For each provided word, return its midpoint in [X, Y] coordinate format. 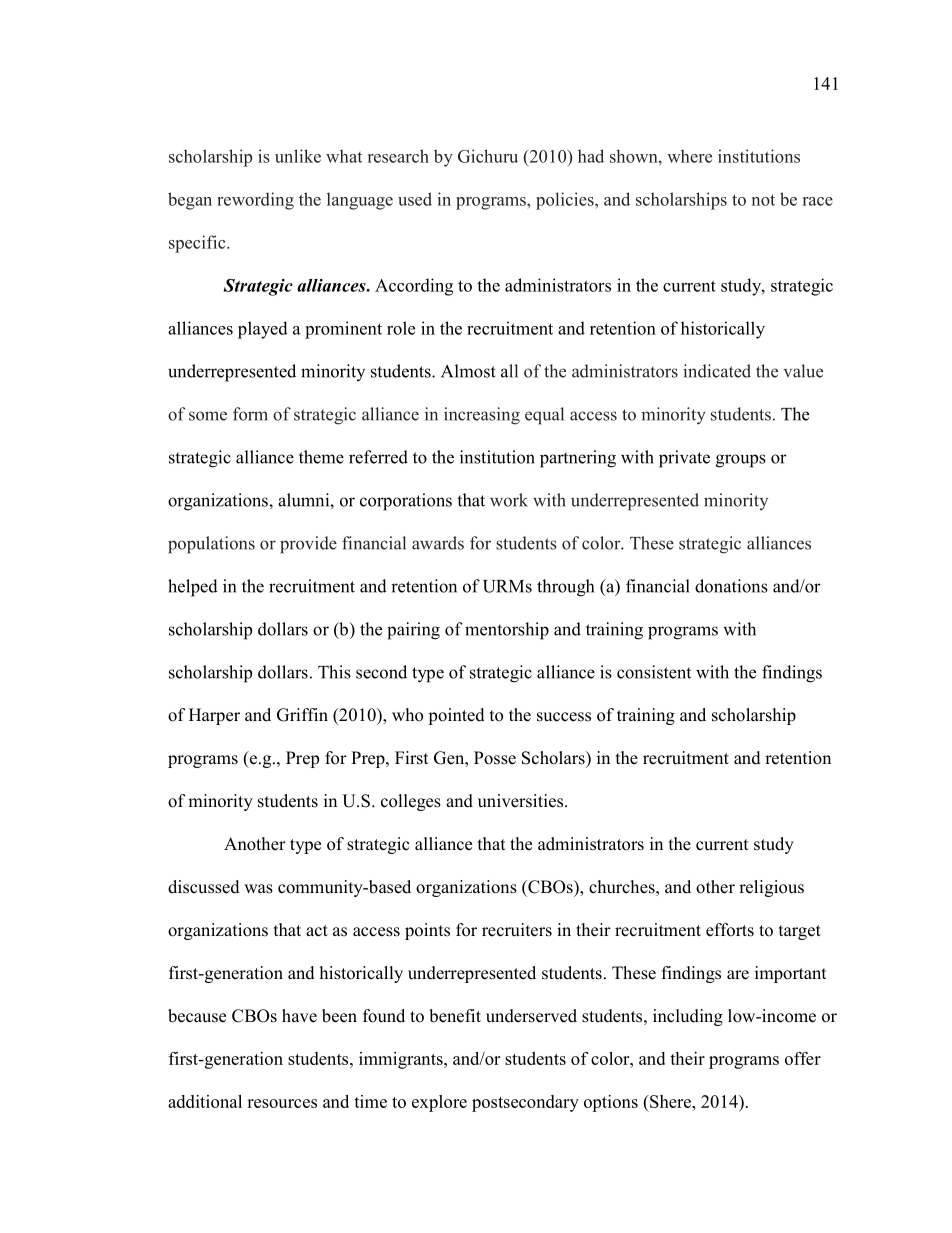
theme [321, 457]
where [689, 156]
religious [771, 888]
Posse [495, 758]
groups [741, 461]
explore [439, 1103]
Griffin [302, 715]
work [509, 500]
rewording [255, 201]
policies [566, 201]
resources [282, 1103]
